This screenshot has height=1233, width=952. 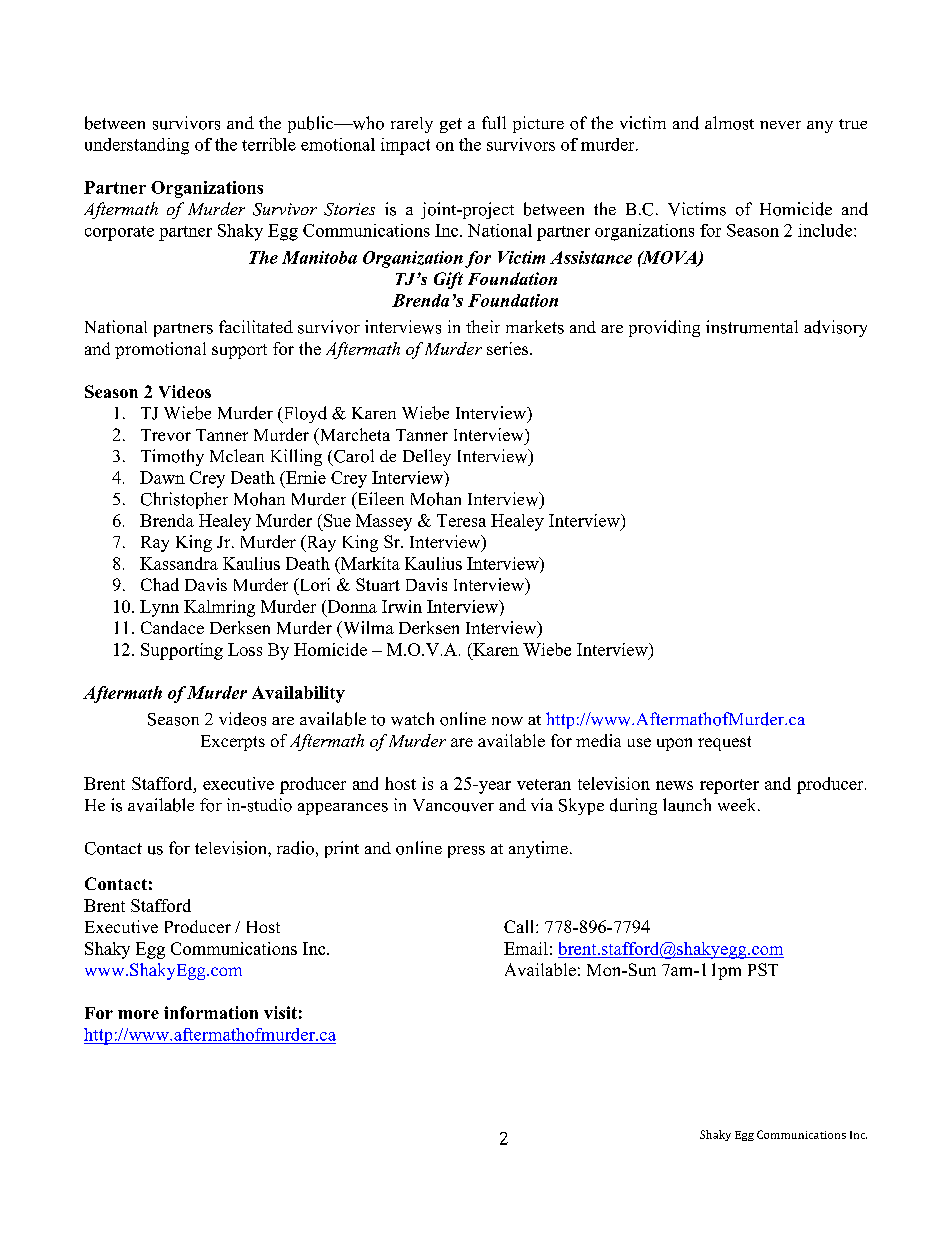 I want to click on Kassandra, so click(x=179, y=563).
